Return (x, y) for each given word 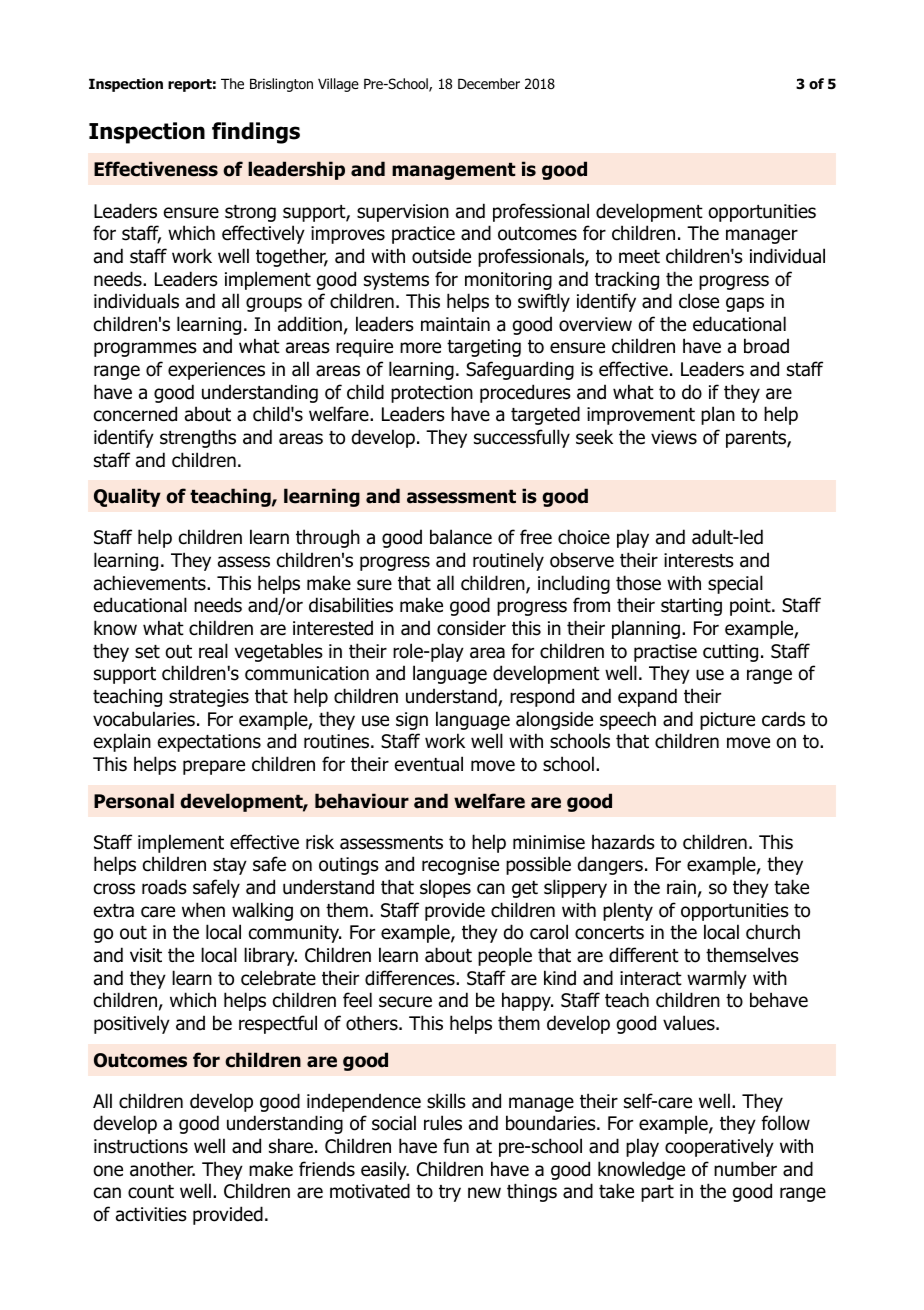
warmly (717, 979)
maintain (455, 324)
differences (411, 978)
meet (639, 257)
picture (727, 721)
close (699, 301)
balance (461, 537)
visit (146, 955)
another (162, 1169)
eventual (429, 764)
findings (256, 133)
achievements (151, 583)
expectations (209, 743)
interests (699, 560)
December (489, 83)
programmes (145, 349)
